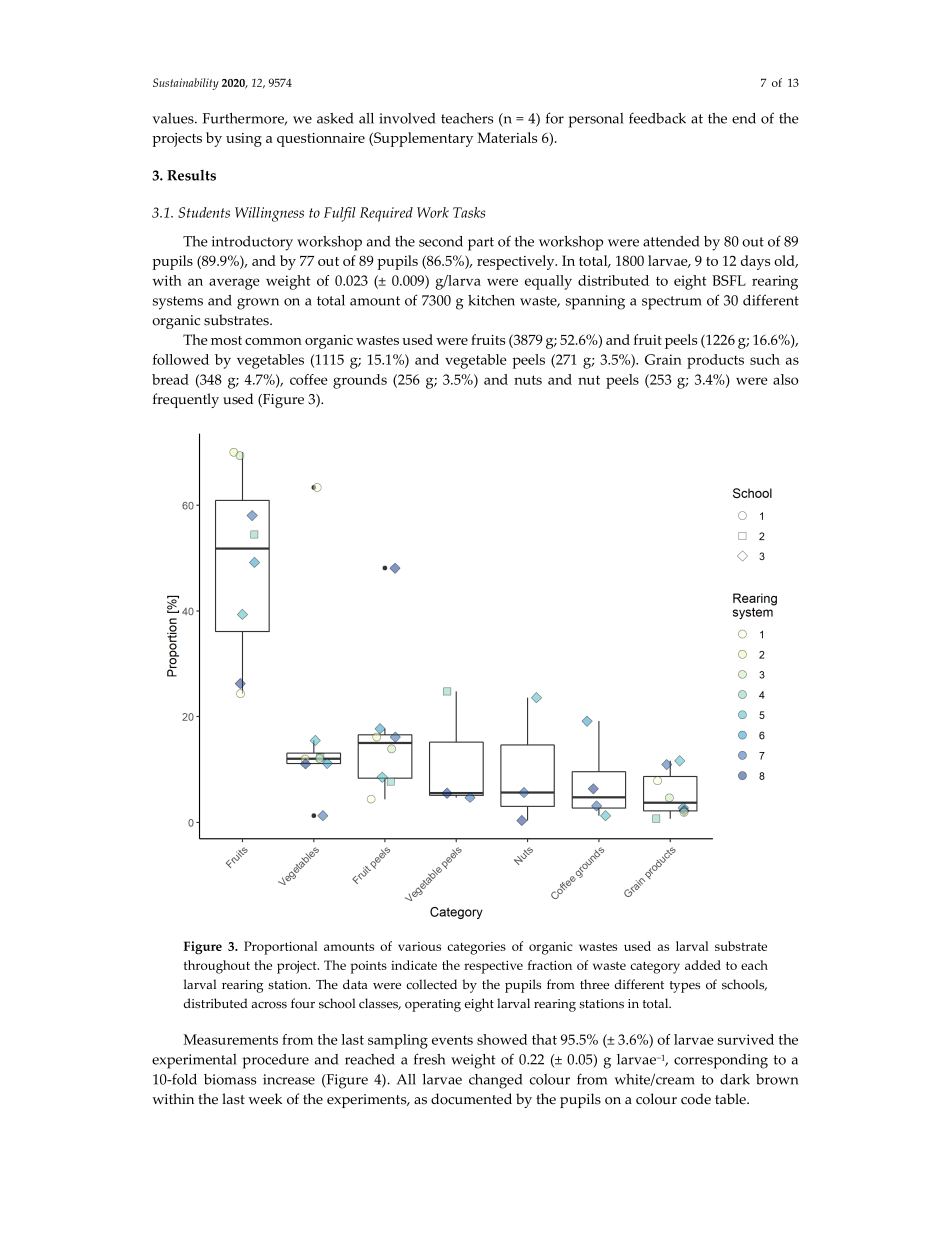  Describe the element at coordinates (476, 948) in the document. I see `categories` at that location.
